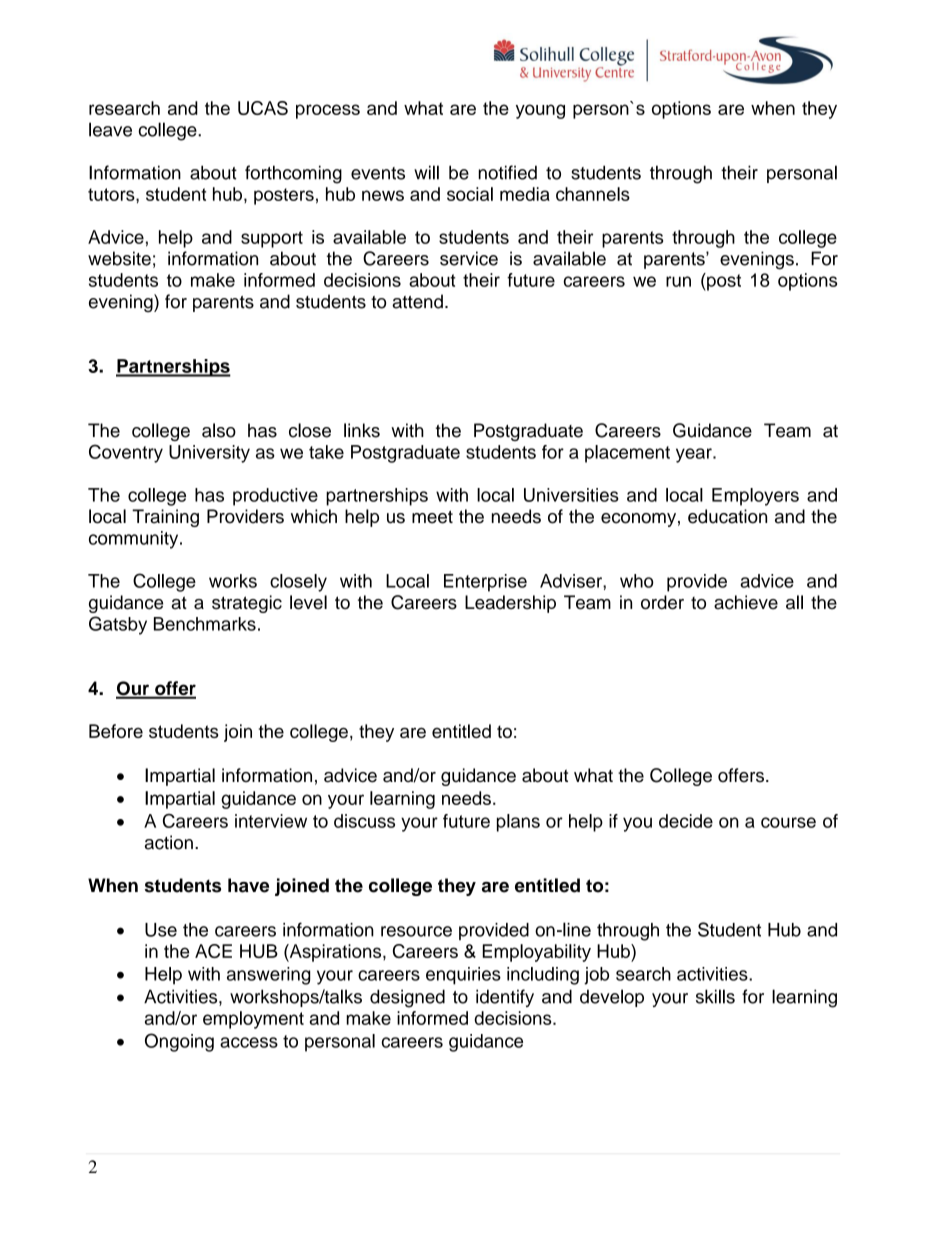 The image size is (952, 1233). What do you see at coordinates (179, 1042) in the page?
I see `Ongoing` at bounding box center [179, 1042].
